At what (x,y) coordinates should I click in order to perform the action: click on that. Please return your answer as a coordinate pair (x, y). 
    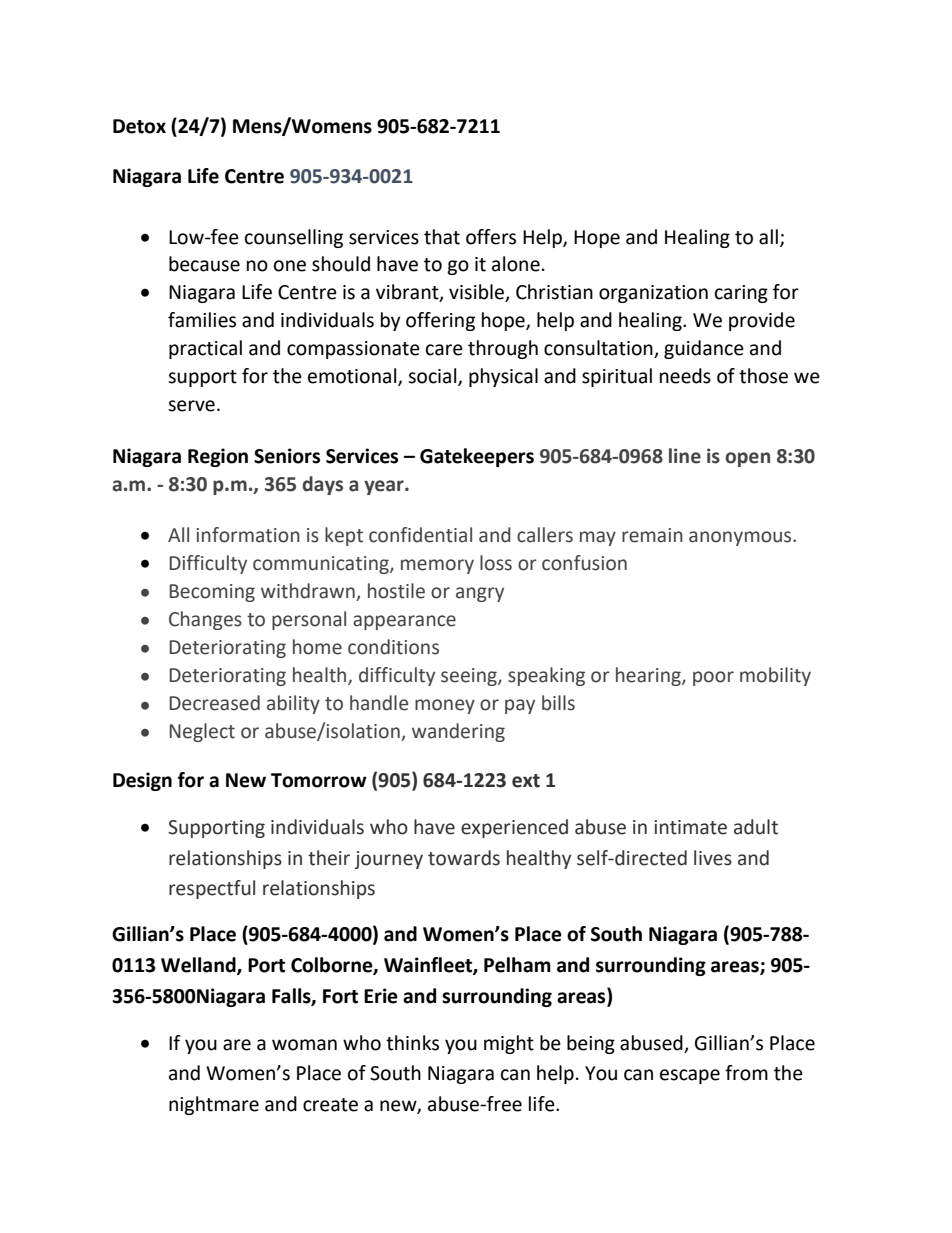
    Looking at the image, I should click on (442, 237).
